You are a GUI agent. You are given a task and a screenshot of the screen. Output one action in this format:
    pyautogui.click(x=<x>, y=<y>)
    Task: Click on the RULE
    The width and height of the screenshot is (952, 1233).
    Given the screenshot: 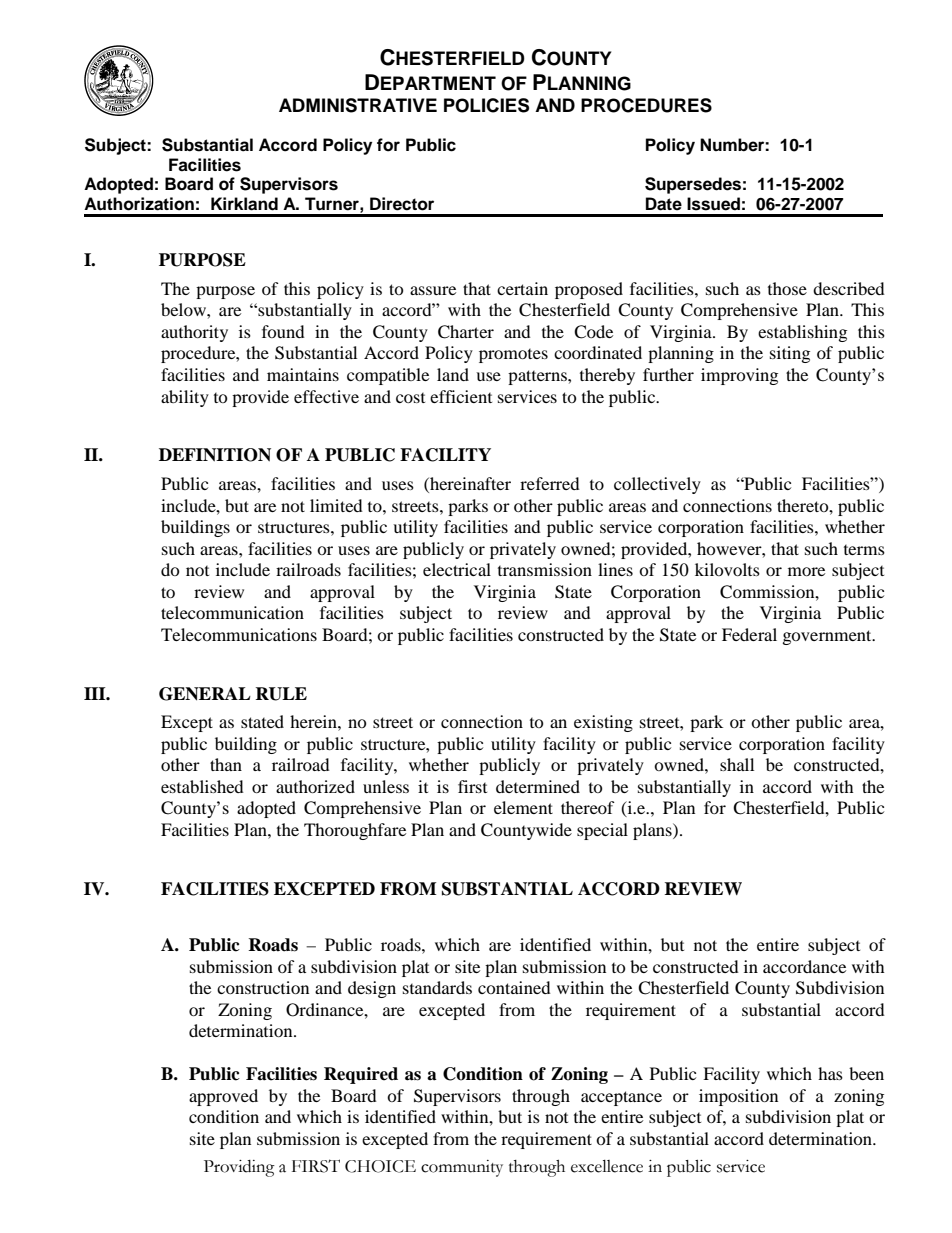 What is the action you would take?
    pyautogui.click(x=281, y=694)
